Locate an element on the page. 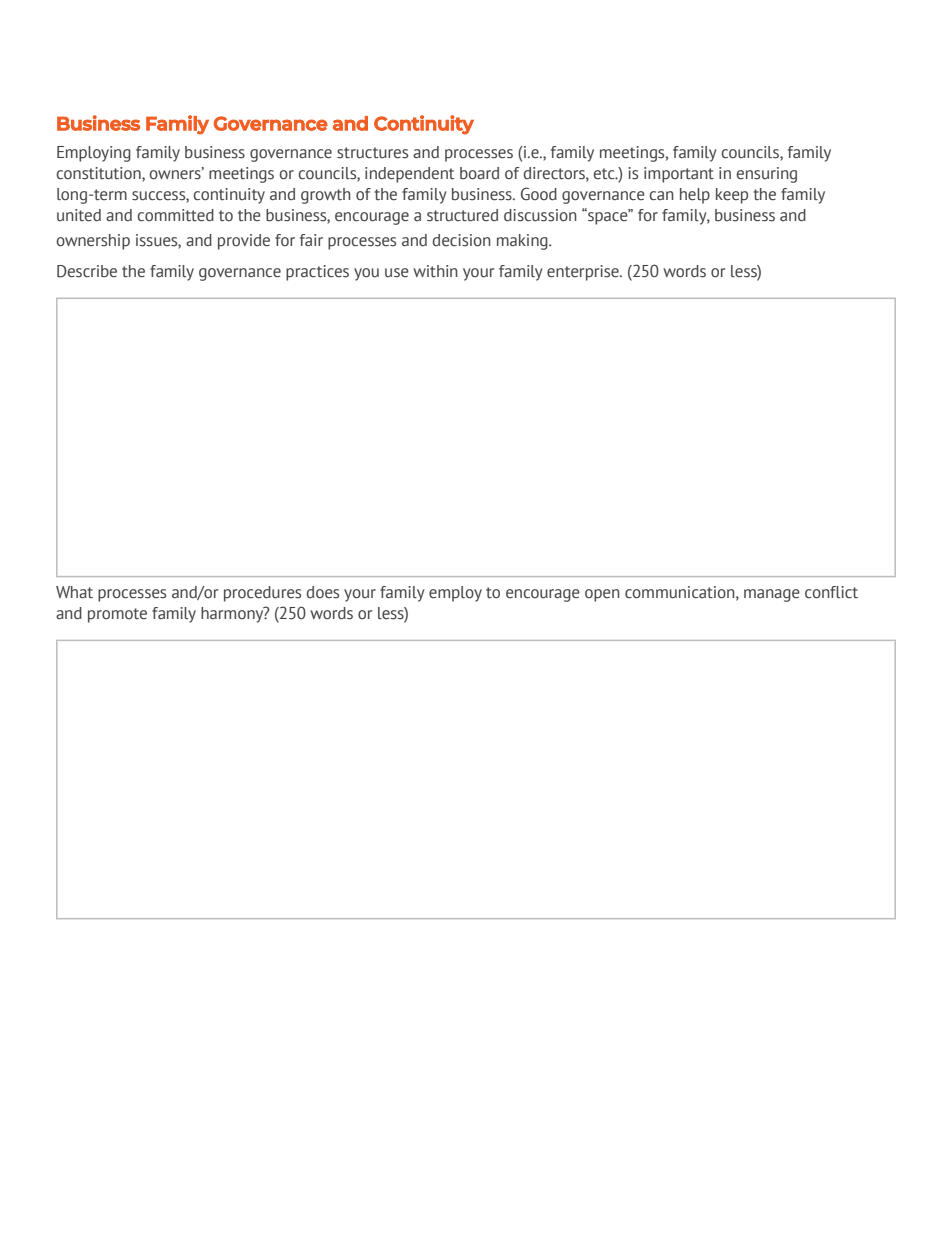  promote is located at coordinates (117, 615).
